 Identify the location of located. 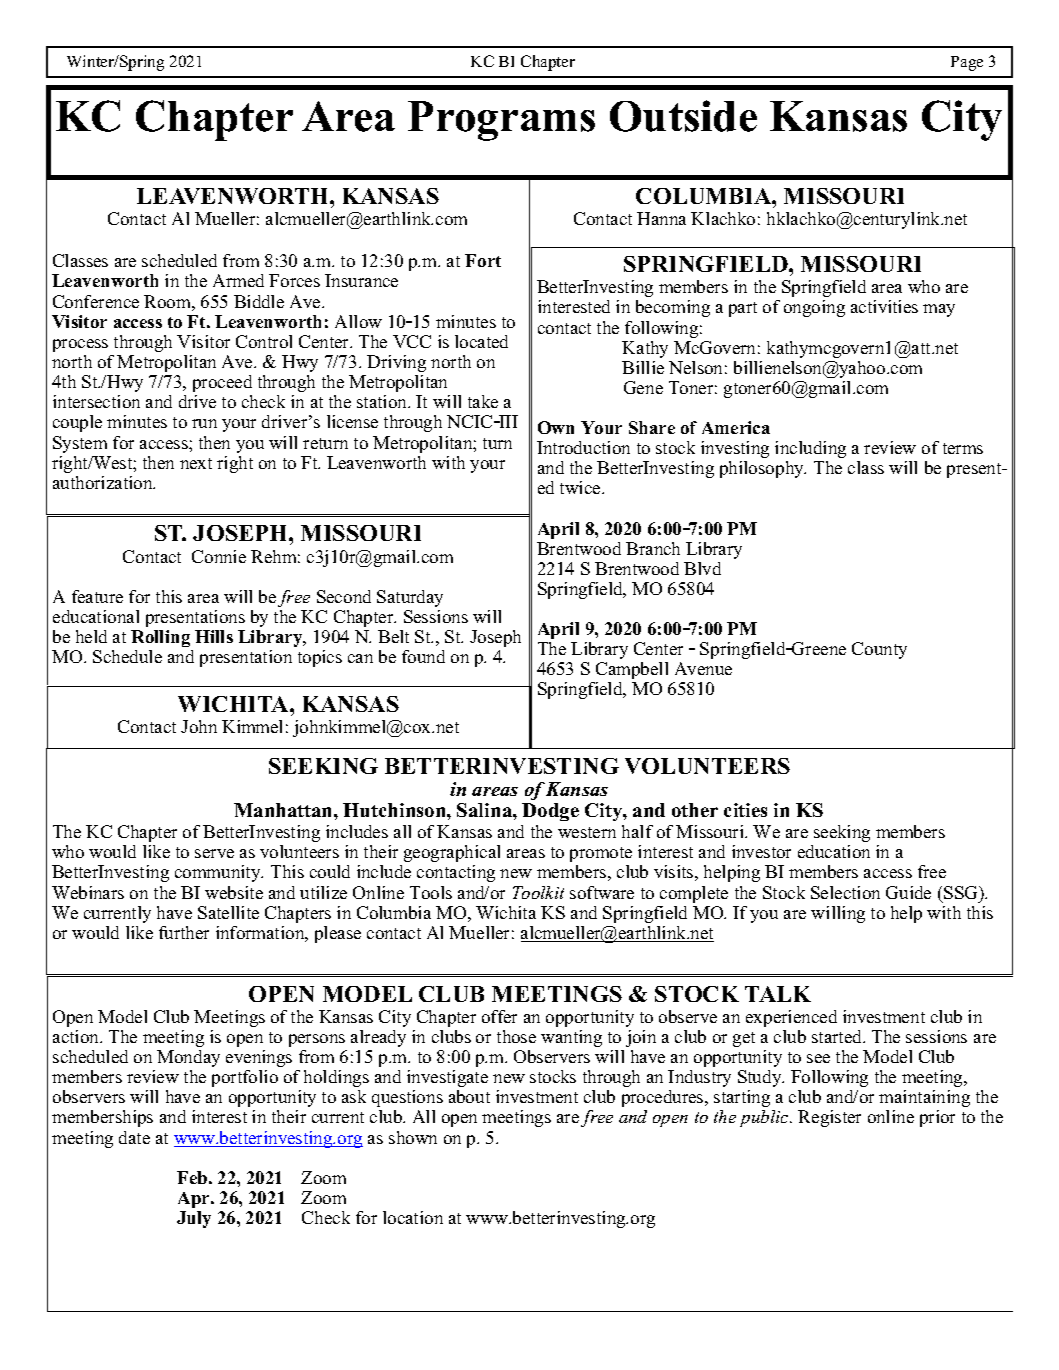
(481, 341).
